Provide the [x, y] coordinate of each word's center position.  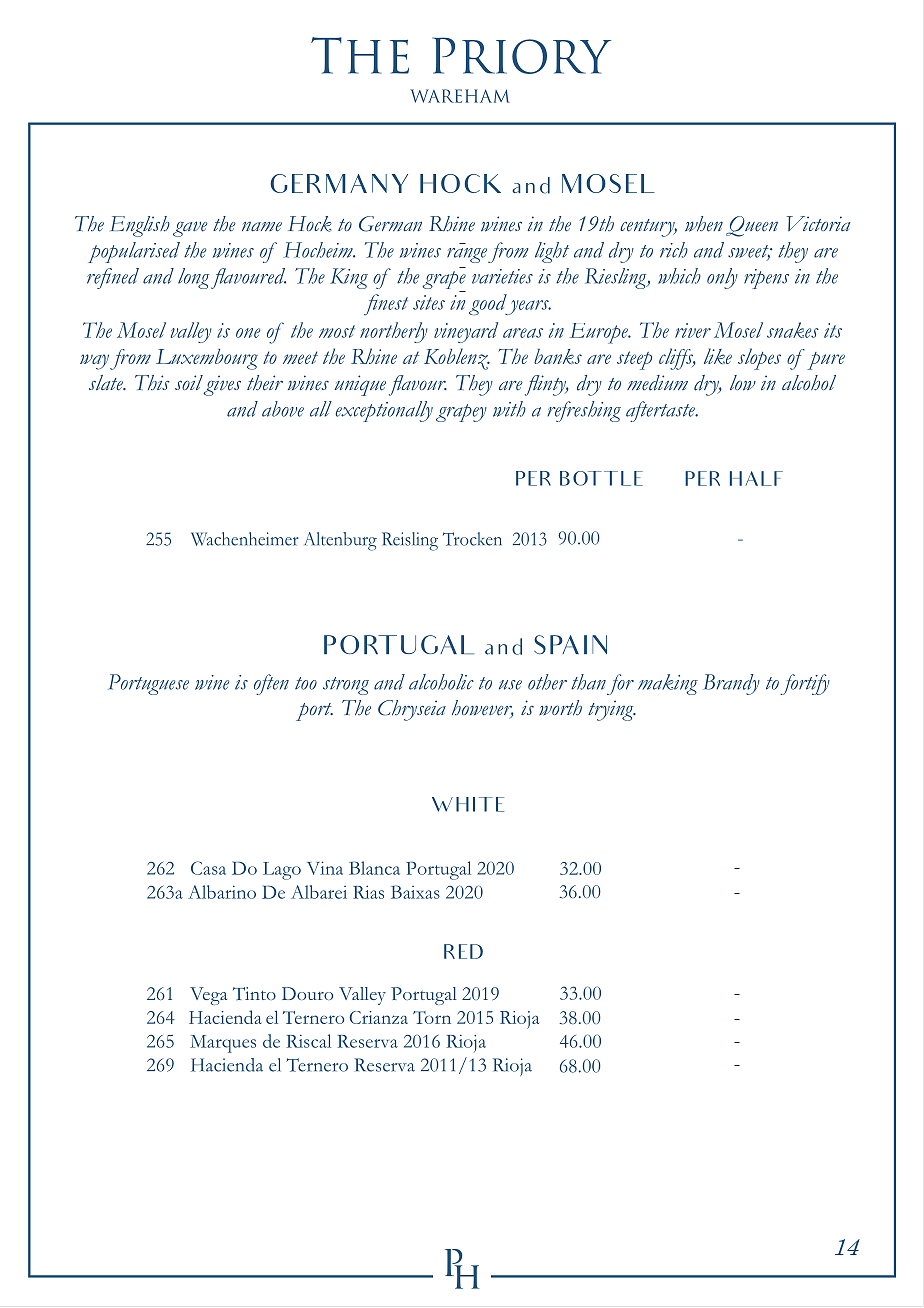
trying [612, 710]
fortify [805, 684]
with [509, 409]
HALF [756, 478]
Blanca [374, 868]
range [467, 255]
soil [189, 382]
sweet [749, 252]
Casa [208, 868]
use [510, 685]
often [271, 684]
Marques [223, 1044]
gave [190, 229]
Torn [432, 1017]
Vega [208, 996]
